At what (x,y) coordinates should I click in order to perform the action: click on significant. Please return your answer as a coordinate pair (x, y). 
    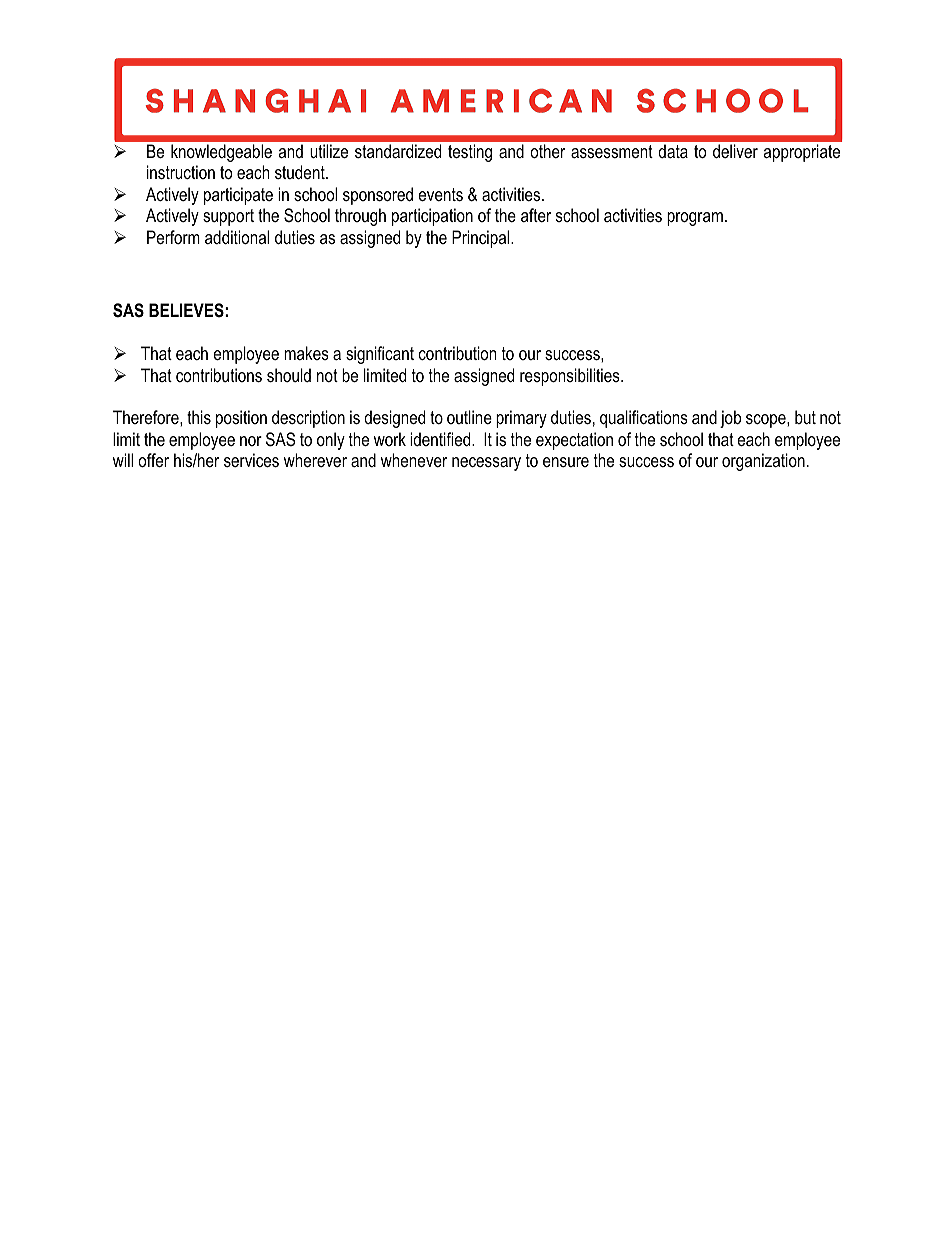
    Looking at the image, I should click on (380, 355).
